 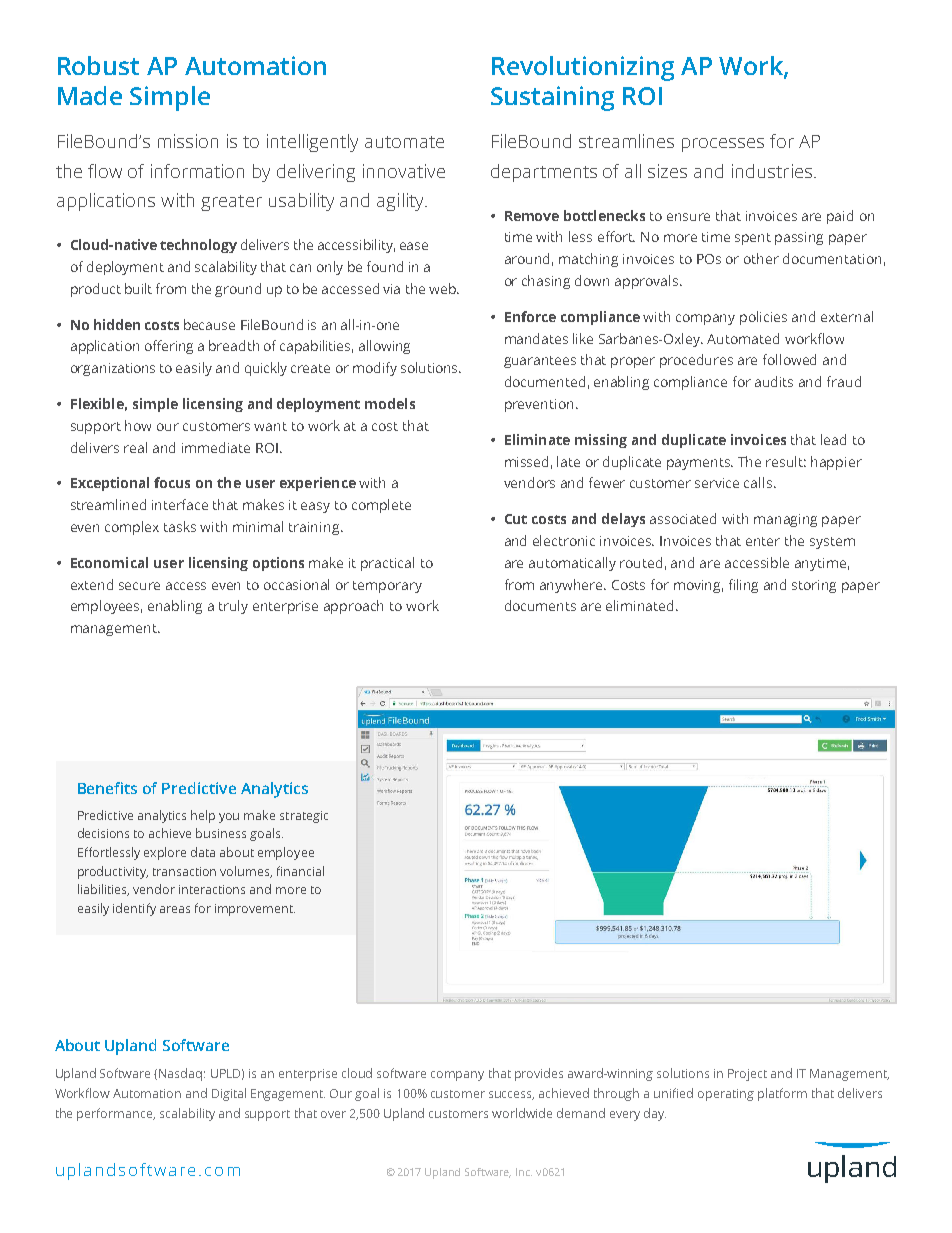 What do you see at coordinates (188, 141) in the screenshot?
I see `mission` at bounding box center [188, 141].
